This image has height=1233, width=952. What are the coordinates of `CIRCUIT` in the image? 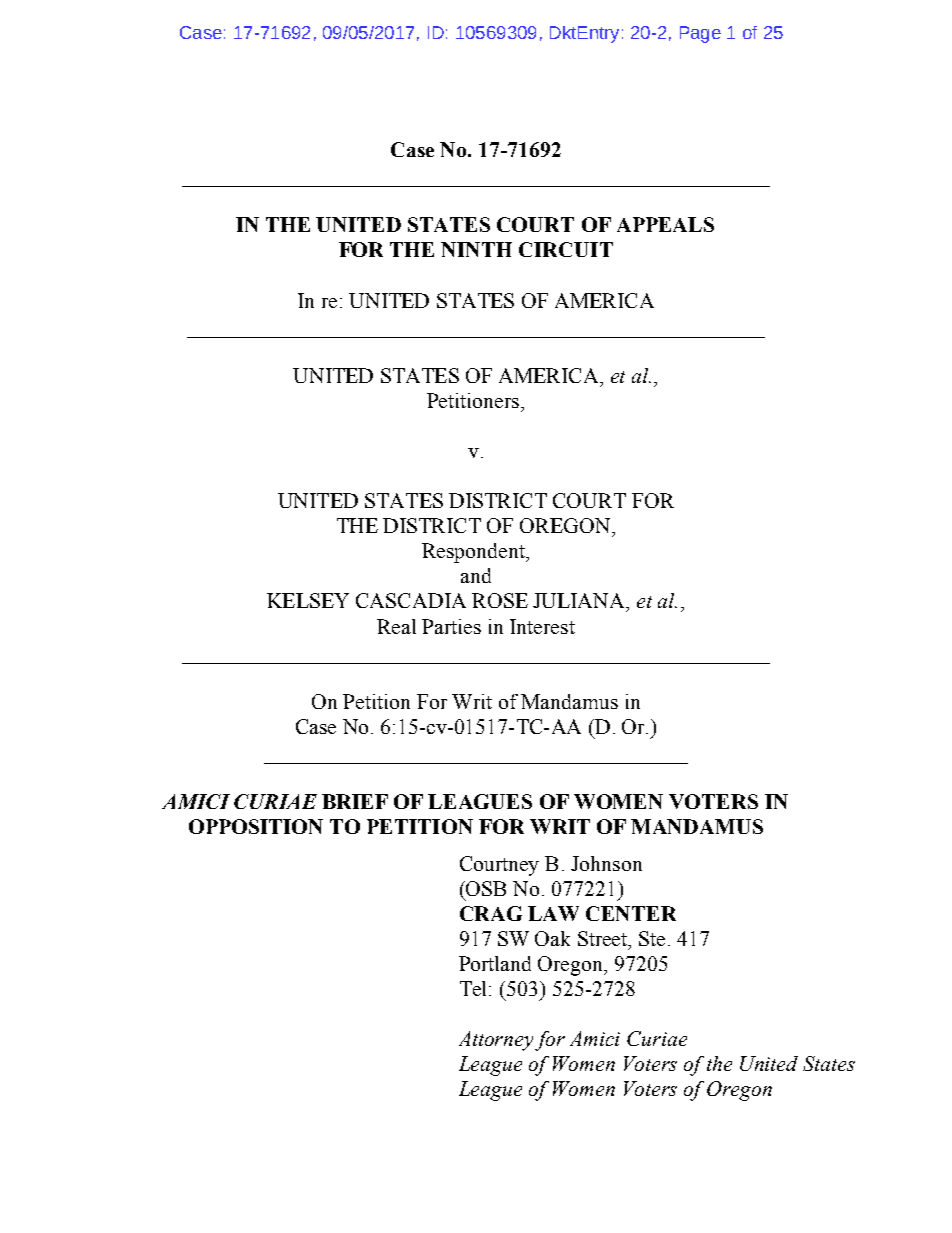 It's located at (566, 249).
